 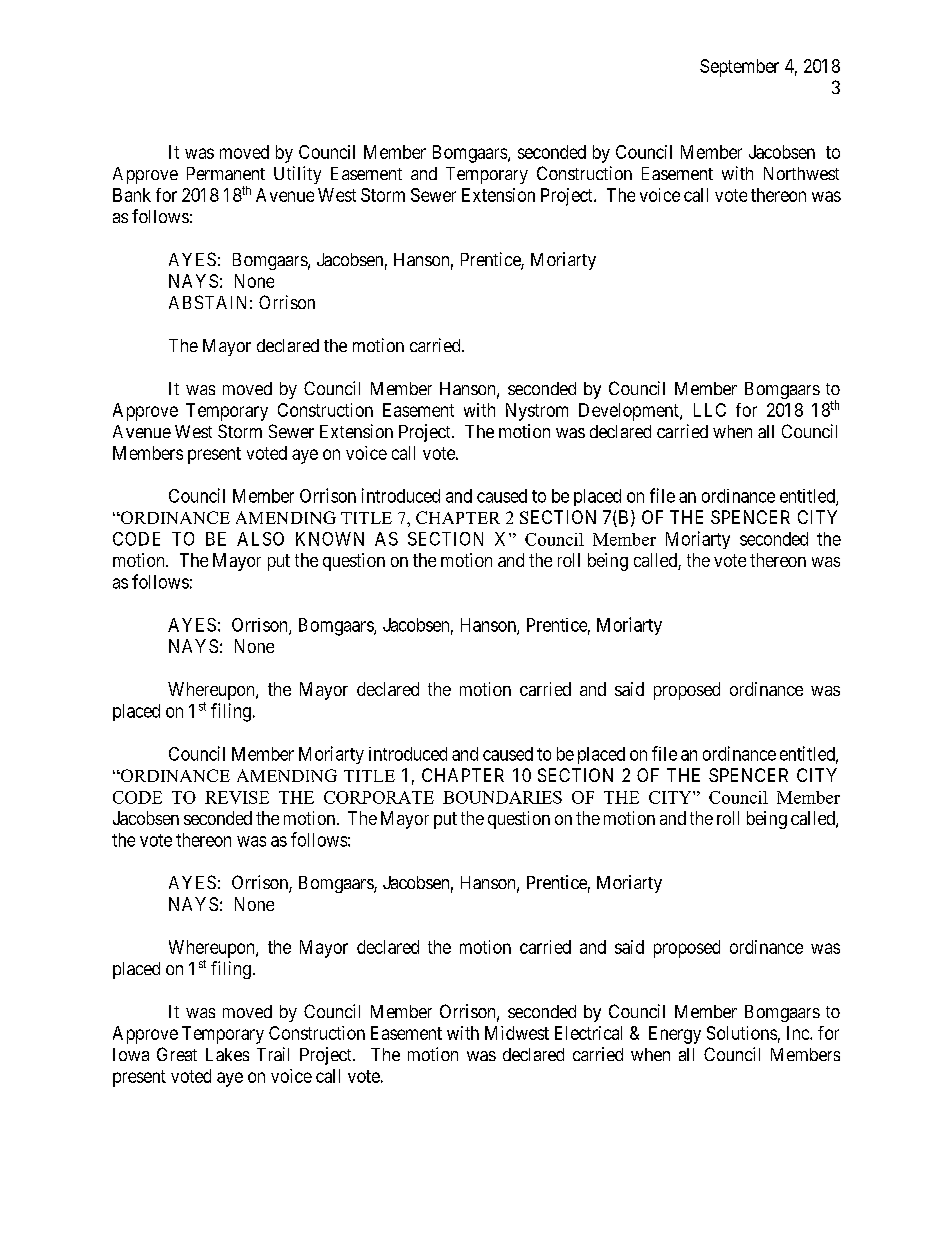 What do you see at coordinates (330, 539) in the image?
I see `KNOWN` at bounding box center [330, 539].
